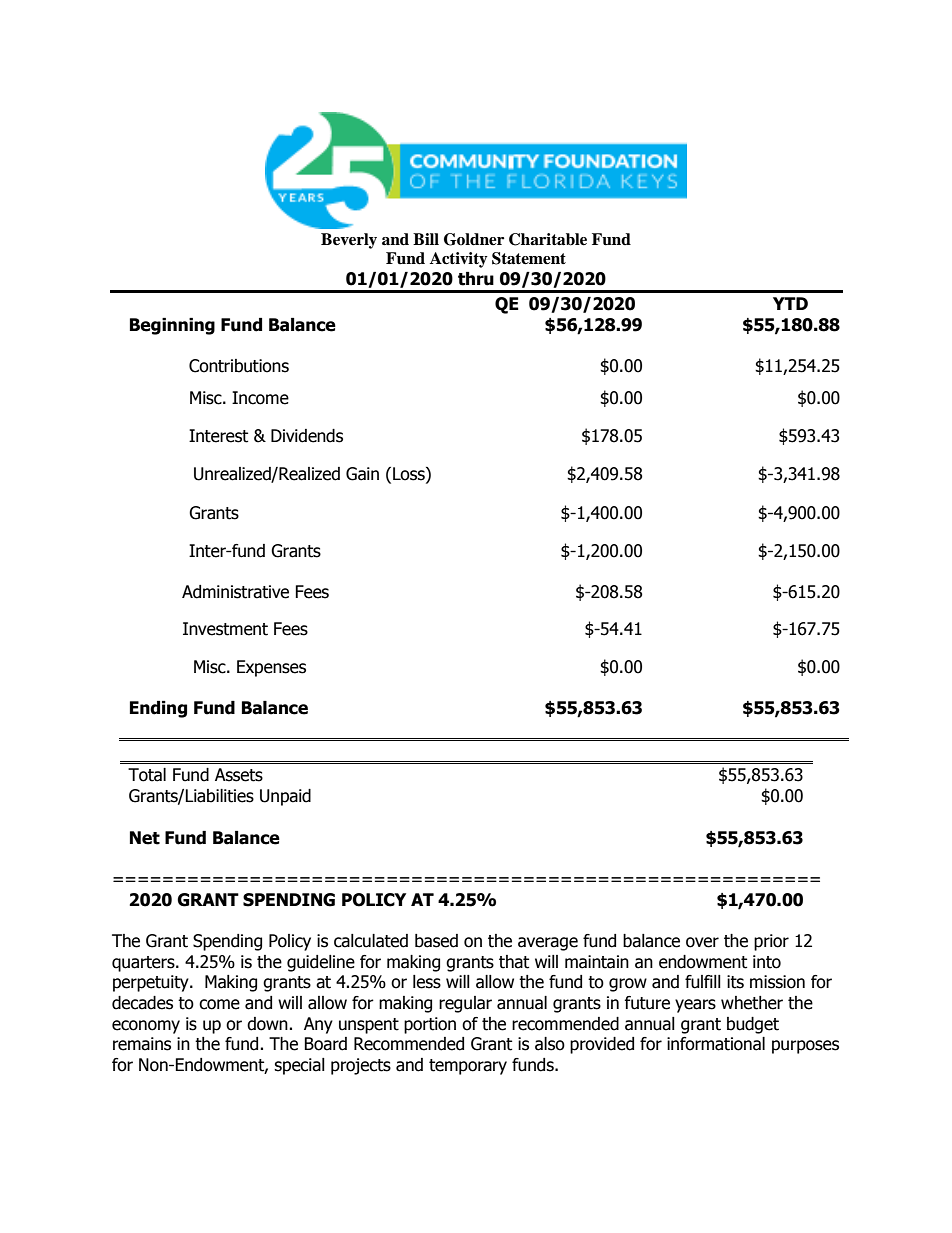 Image resolution: width=952 pixels, height=1233 pixels. I want to click on Beginning, so click(172, 326).
